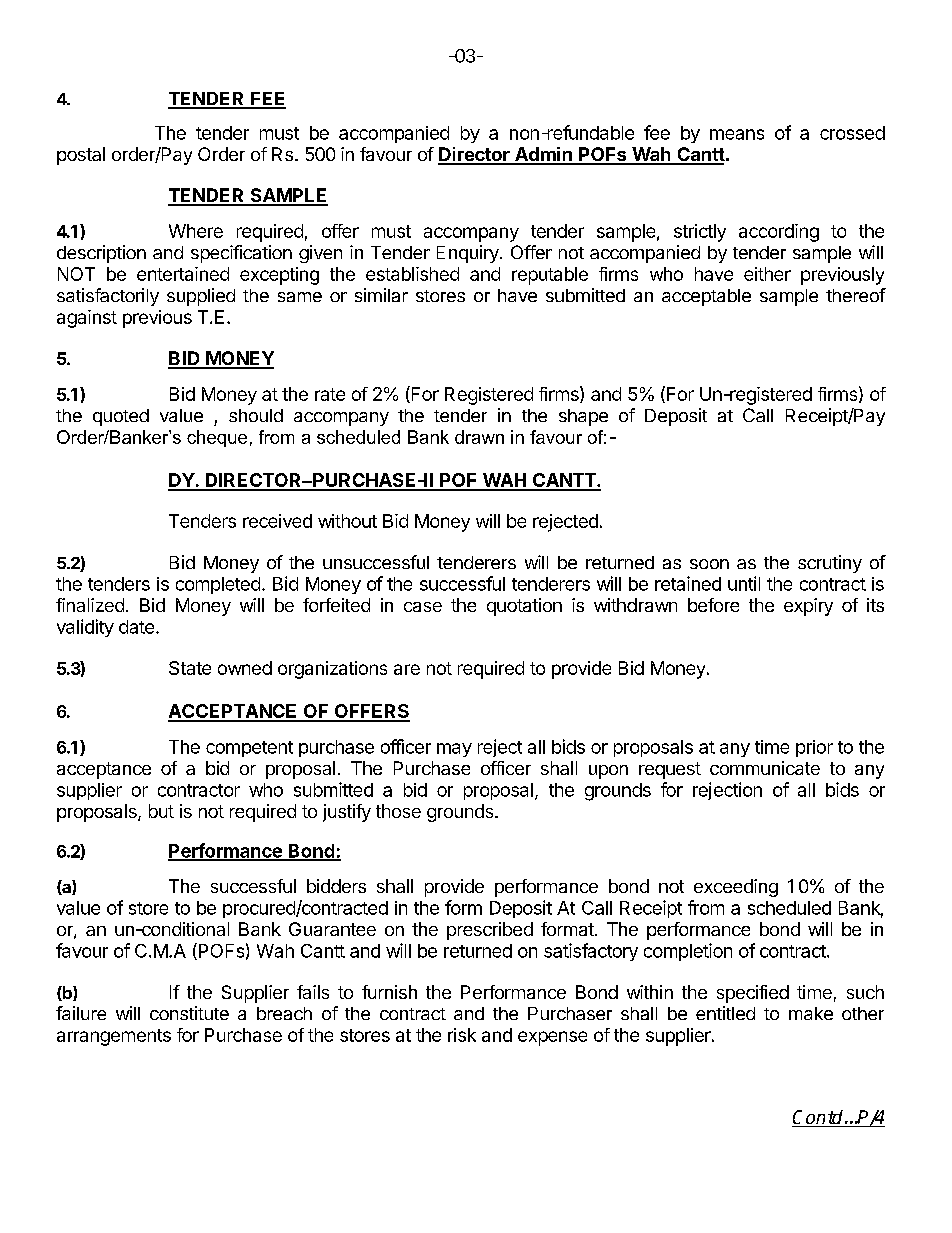 Image resolution: width=952 pixels, height=1233 pixels. What do you see at coordinates (583, 417) in the document?
I see `shape` at bounding box center [583, 417].
